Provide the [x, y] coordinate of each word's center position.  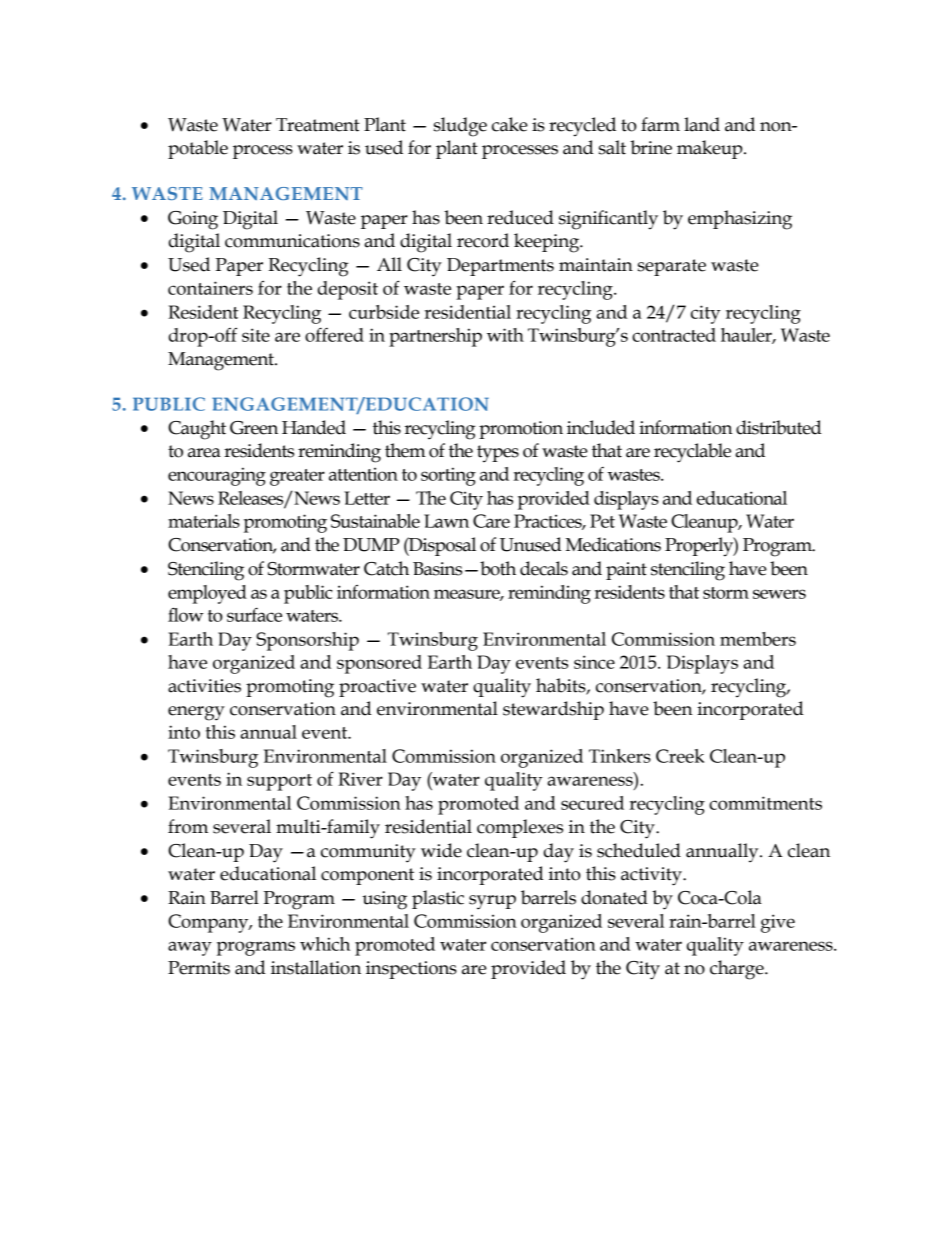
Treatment [318, 125]
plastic [438, 899]
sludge [460, 127]
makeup [711, 149]
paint [626, 571]
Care [491, 521]
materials [204, 521]
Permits [199, 968]
